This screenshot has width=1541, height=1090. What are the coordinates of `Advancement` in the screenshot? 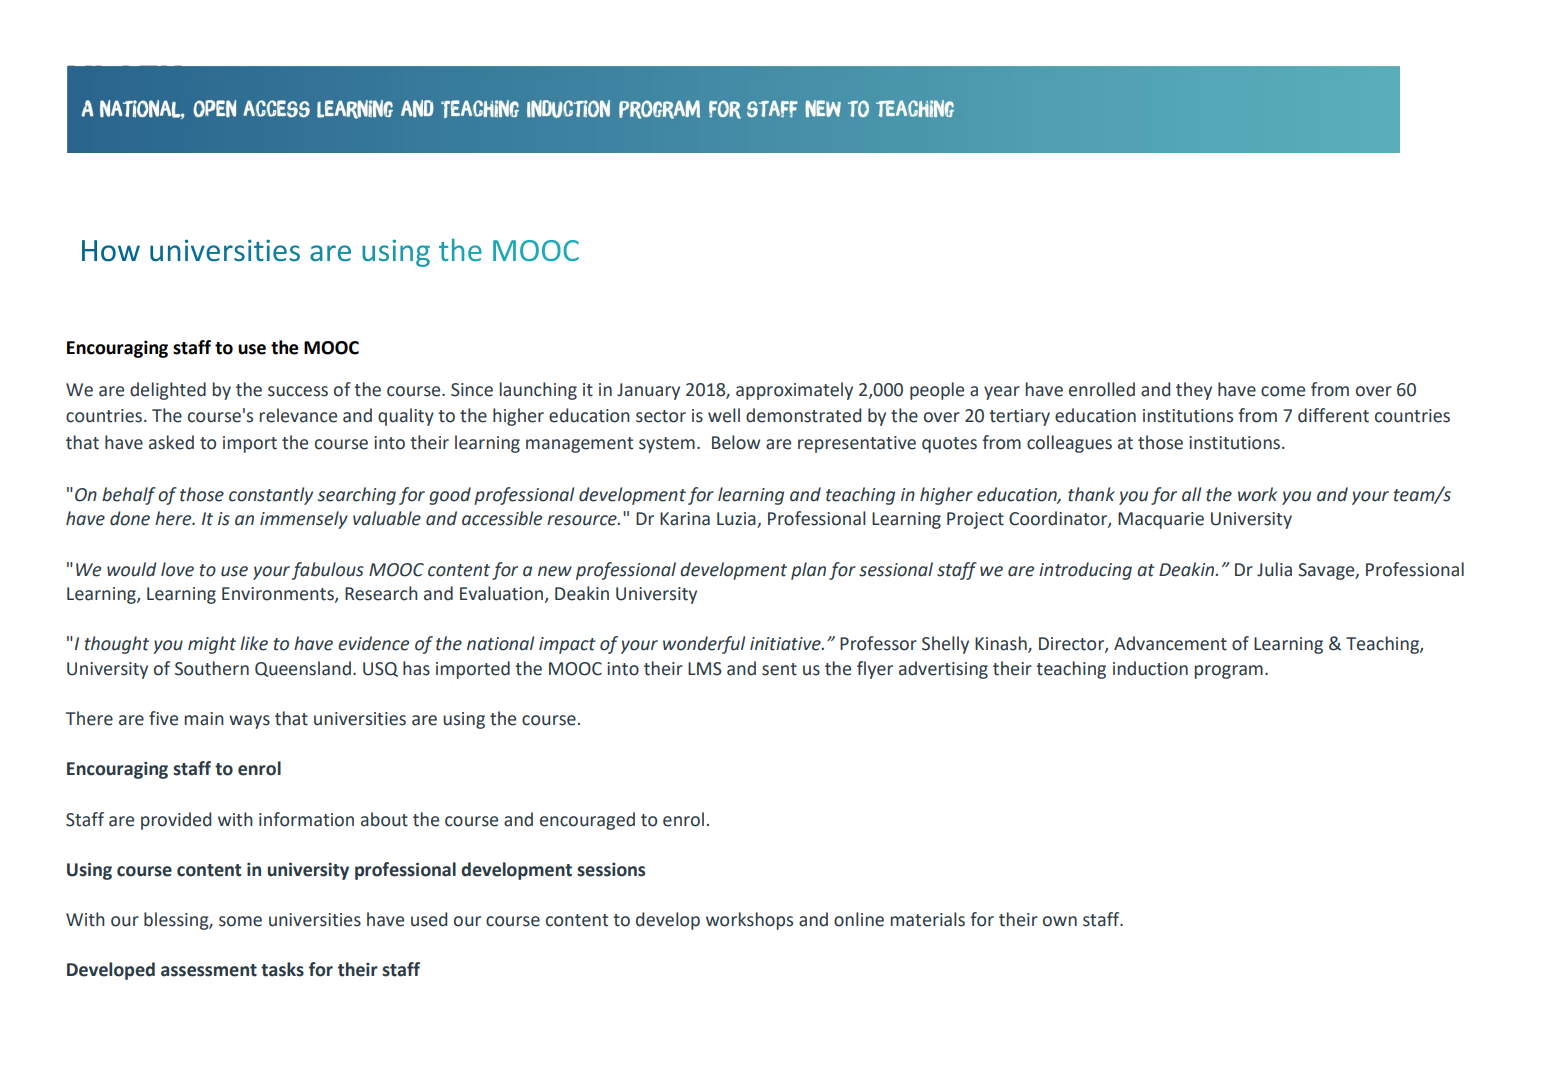 It's located at (1170, 643).
